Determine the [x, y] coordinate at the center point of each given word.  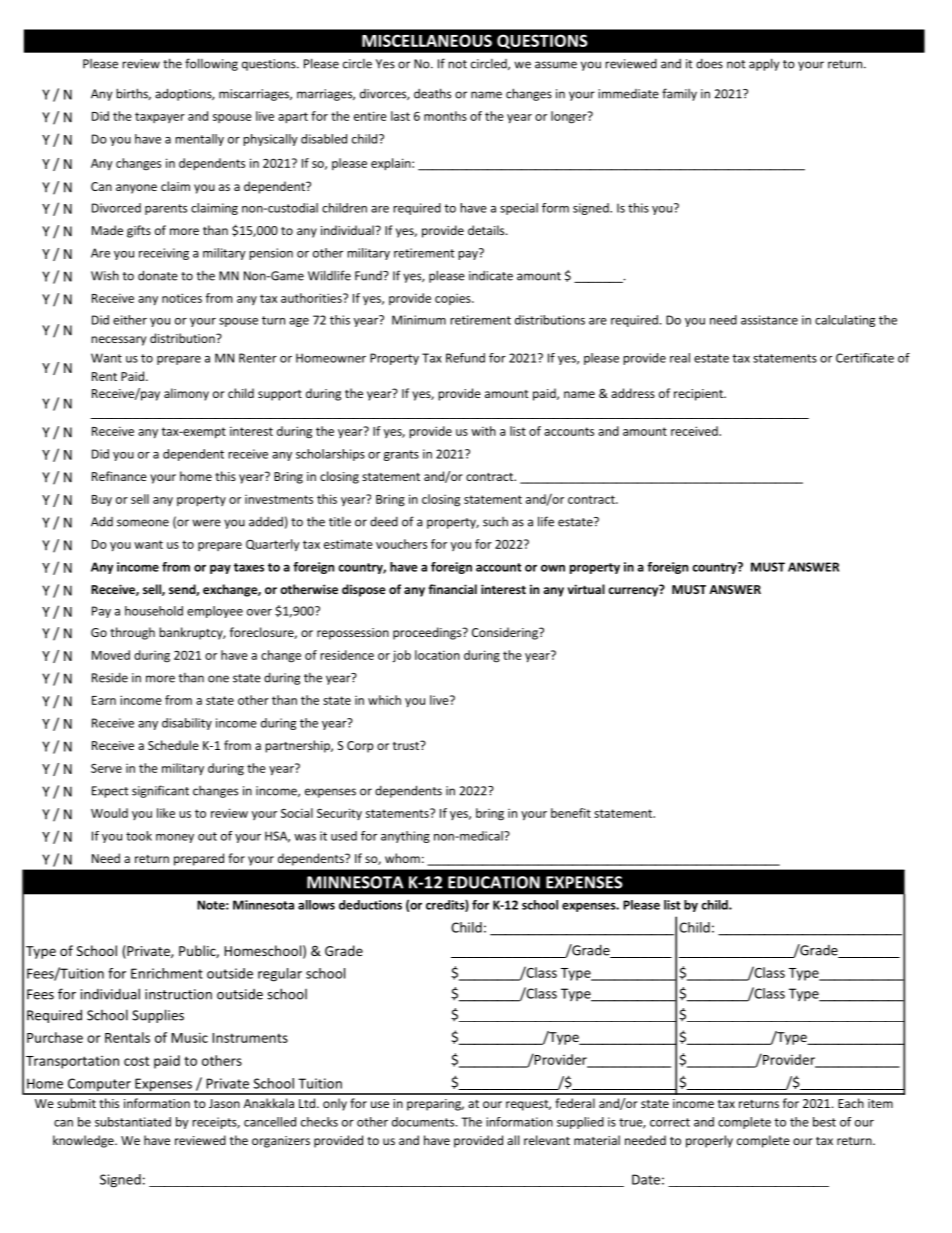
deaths [432, 93]
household [154, 611]
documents [424, 1122]
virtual [586, 589]
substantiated [133, 1122]
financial [452, 589]
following [211, 64]
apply [764, 64]
